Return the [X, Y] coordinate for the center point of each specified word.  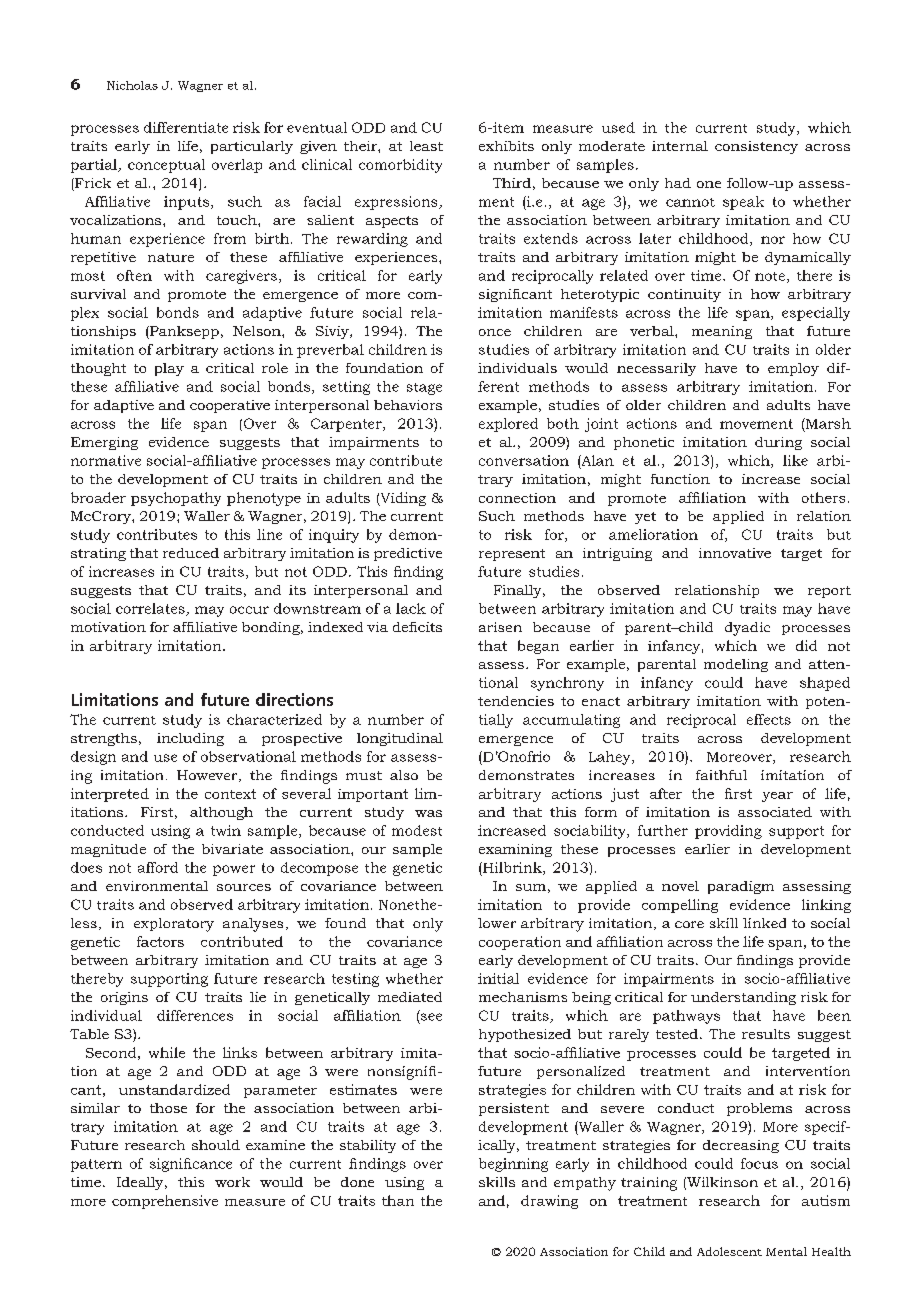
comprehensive [165, 1202]
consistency [756, 147]
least [426, 146]
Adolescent [729, 1251]
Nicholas [132, 85]
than [398, 1200]
